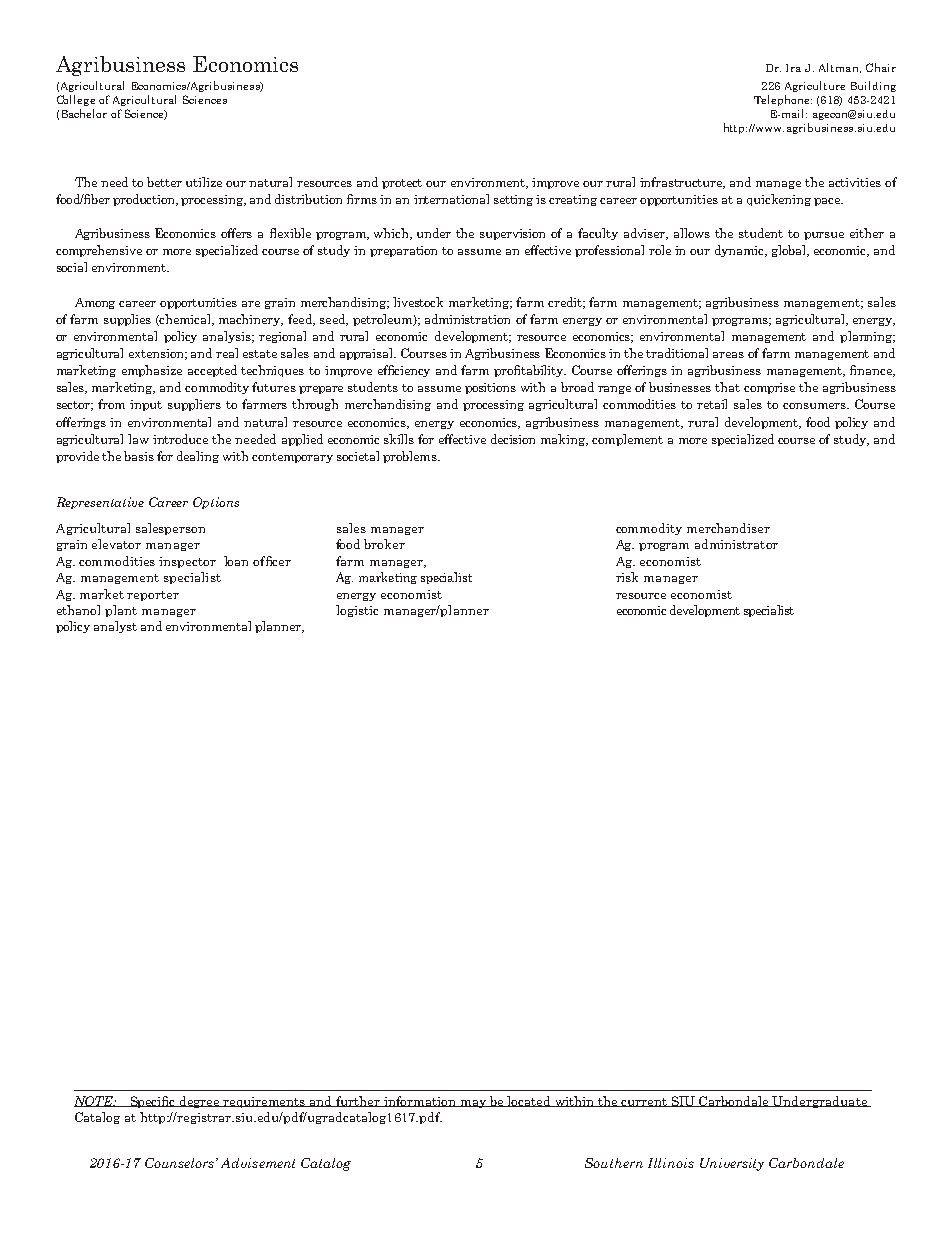  What do you see at coordinates (153, 1102) in the screenshot?
I see `Specific` at bounding box center [153, 1102].
